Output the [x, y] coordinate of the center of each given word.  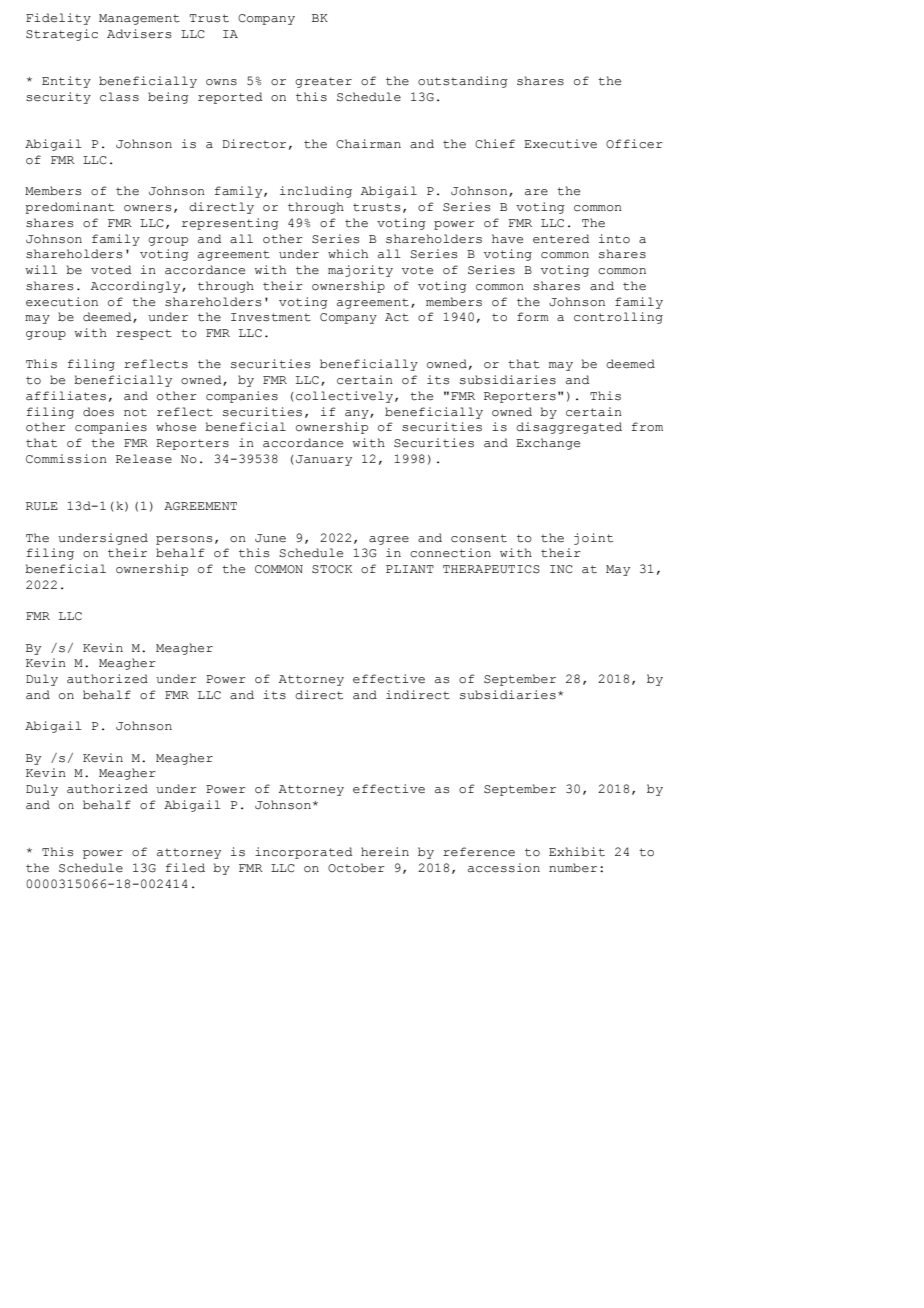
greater [323, 82]
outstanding [463, 82]
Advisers [139, 34]
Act [397, 317]
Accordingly [137, 287]
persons [184, 540]
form [533, 316]
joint [593, 539]
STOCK [332, 569]
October [356, 868]
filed [185, 868]
